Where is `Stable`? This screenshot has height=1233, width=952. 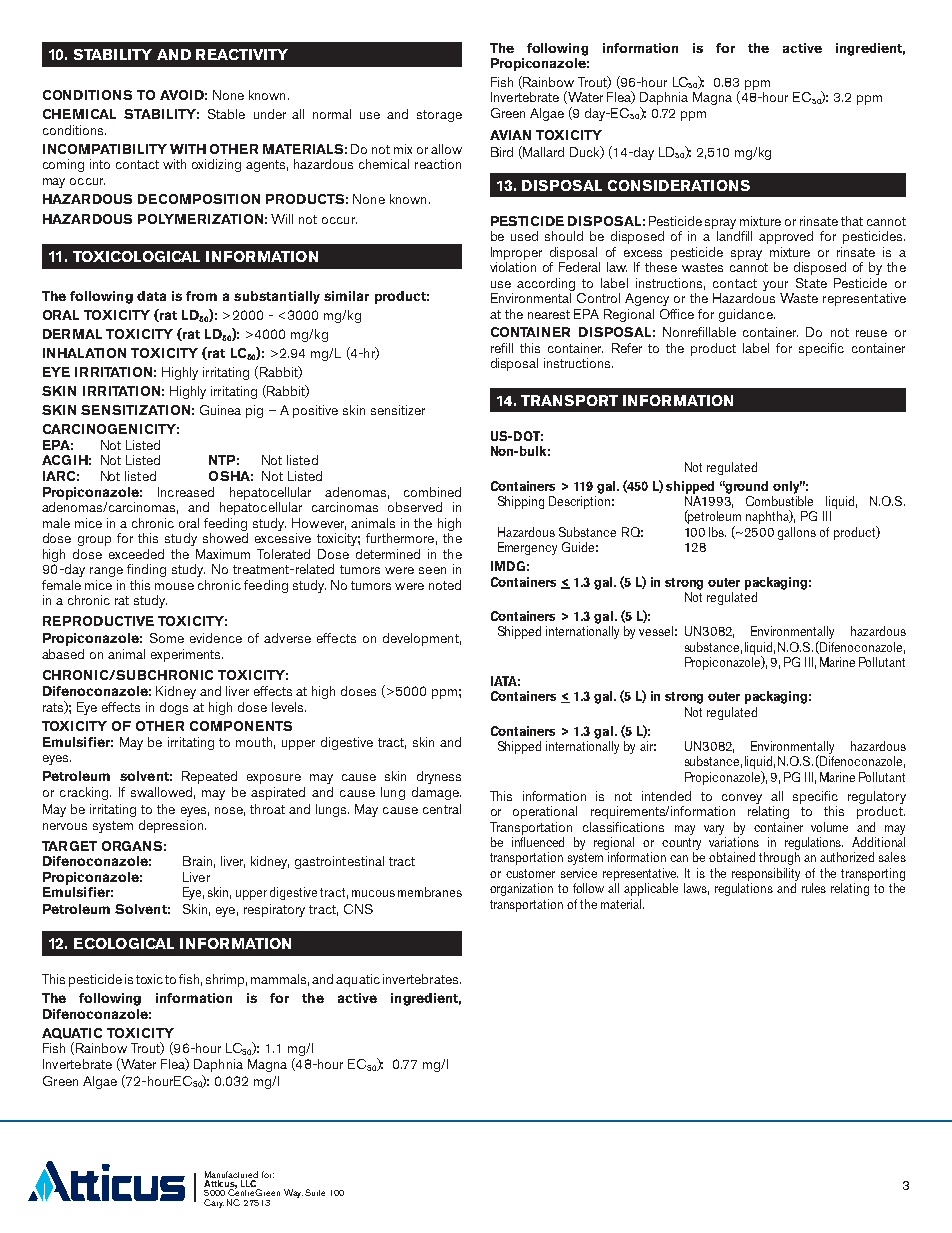
Stable is located at coordinates (226, 114).
